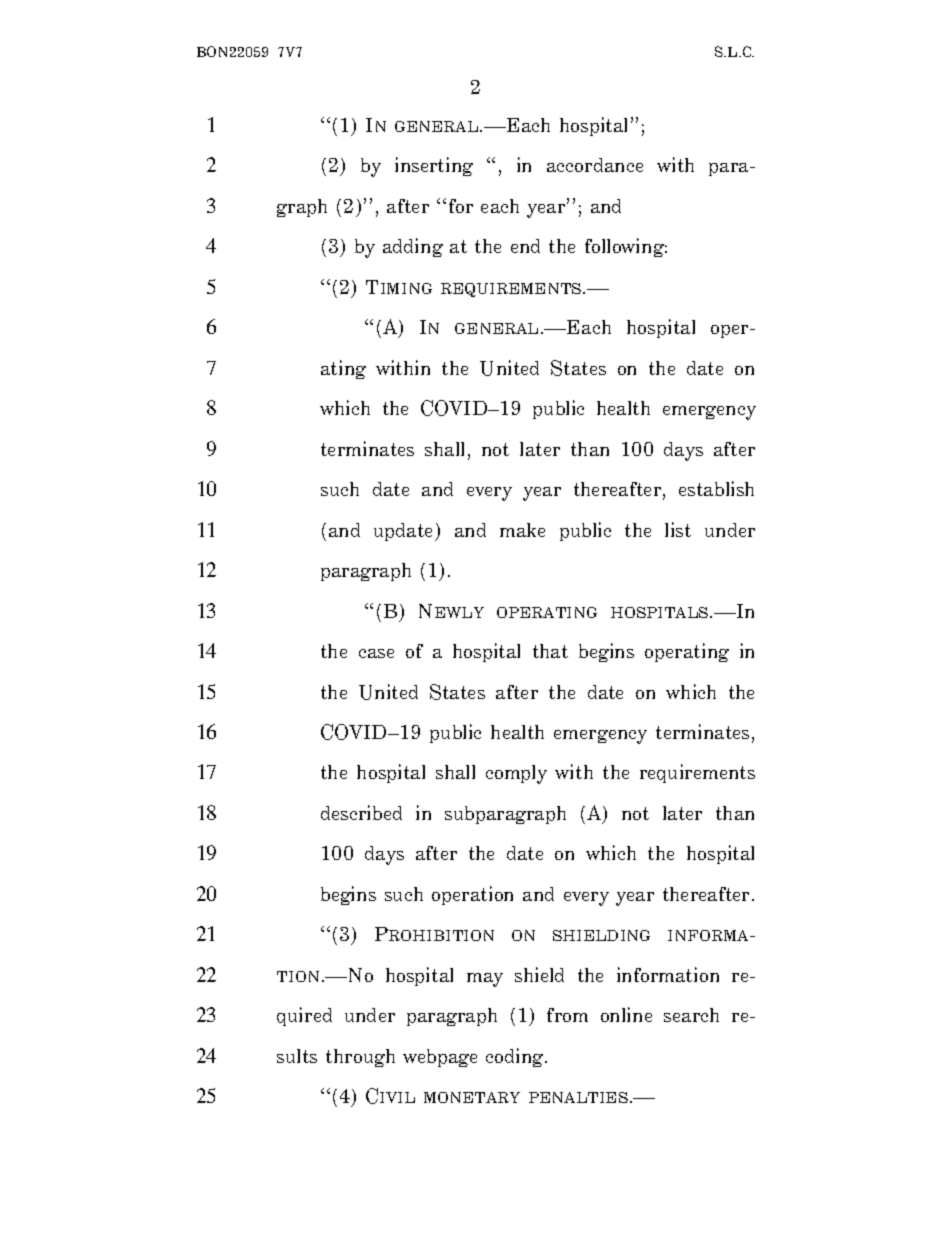 The image size is (952, 1233). Describe the element at coordinates (678, 529) in the document. I see `list` at that location.
